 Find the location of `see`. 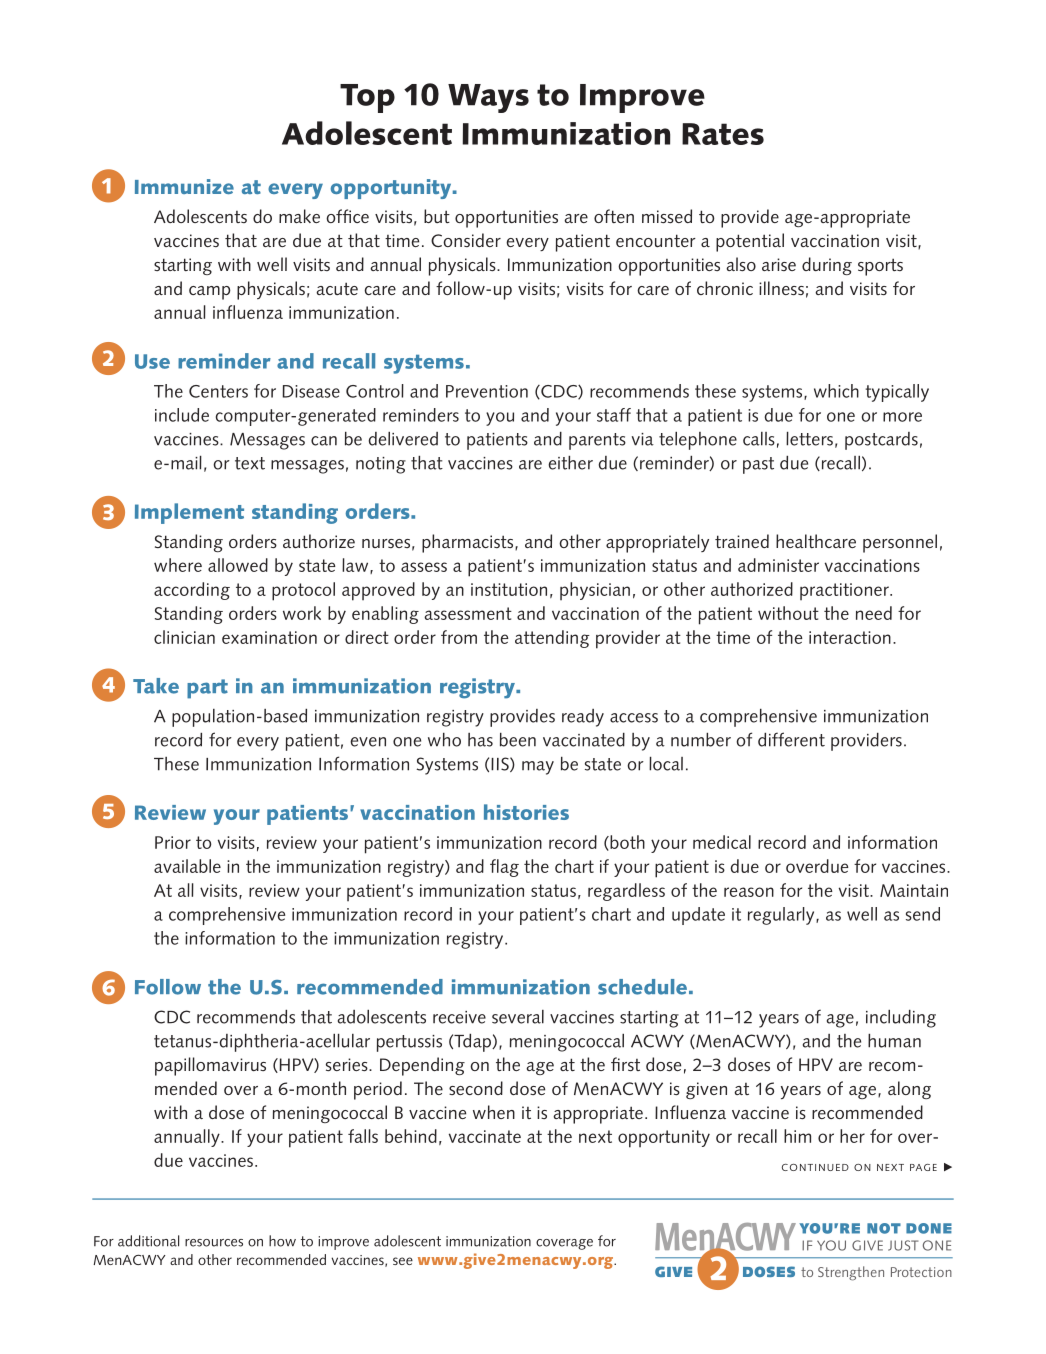

see is located at coordinates (403, 1261).
